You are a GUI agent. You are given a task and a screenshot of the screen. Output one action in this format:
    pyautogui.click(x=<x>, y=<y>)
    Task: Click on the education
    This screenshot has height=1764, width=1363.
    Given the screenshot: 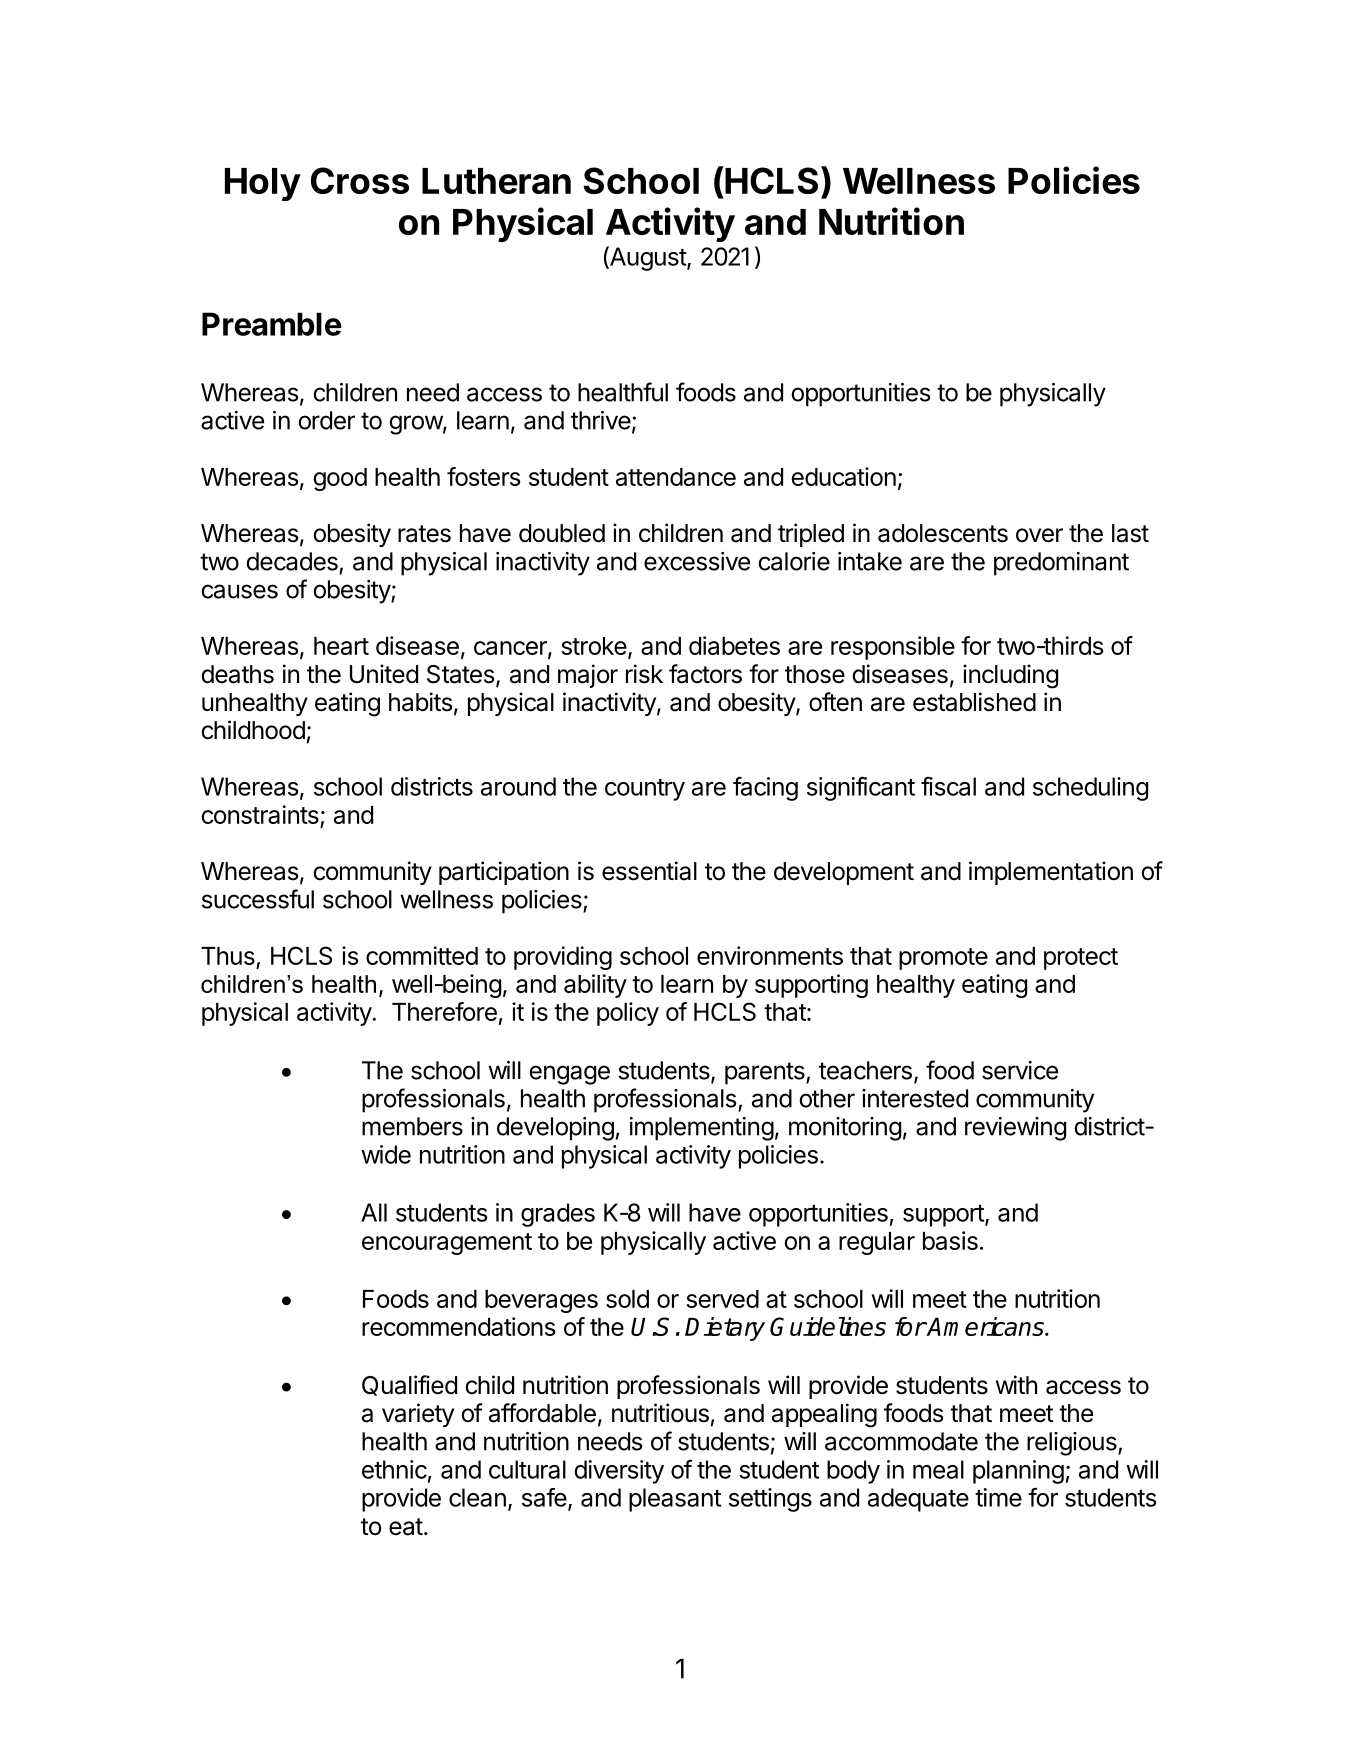 What is the action you would take?
    pyautogui.click(x=843, y=476)
